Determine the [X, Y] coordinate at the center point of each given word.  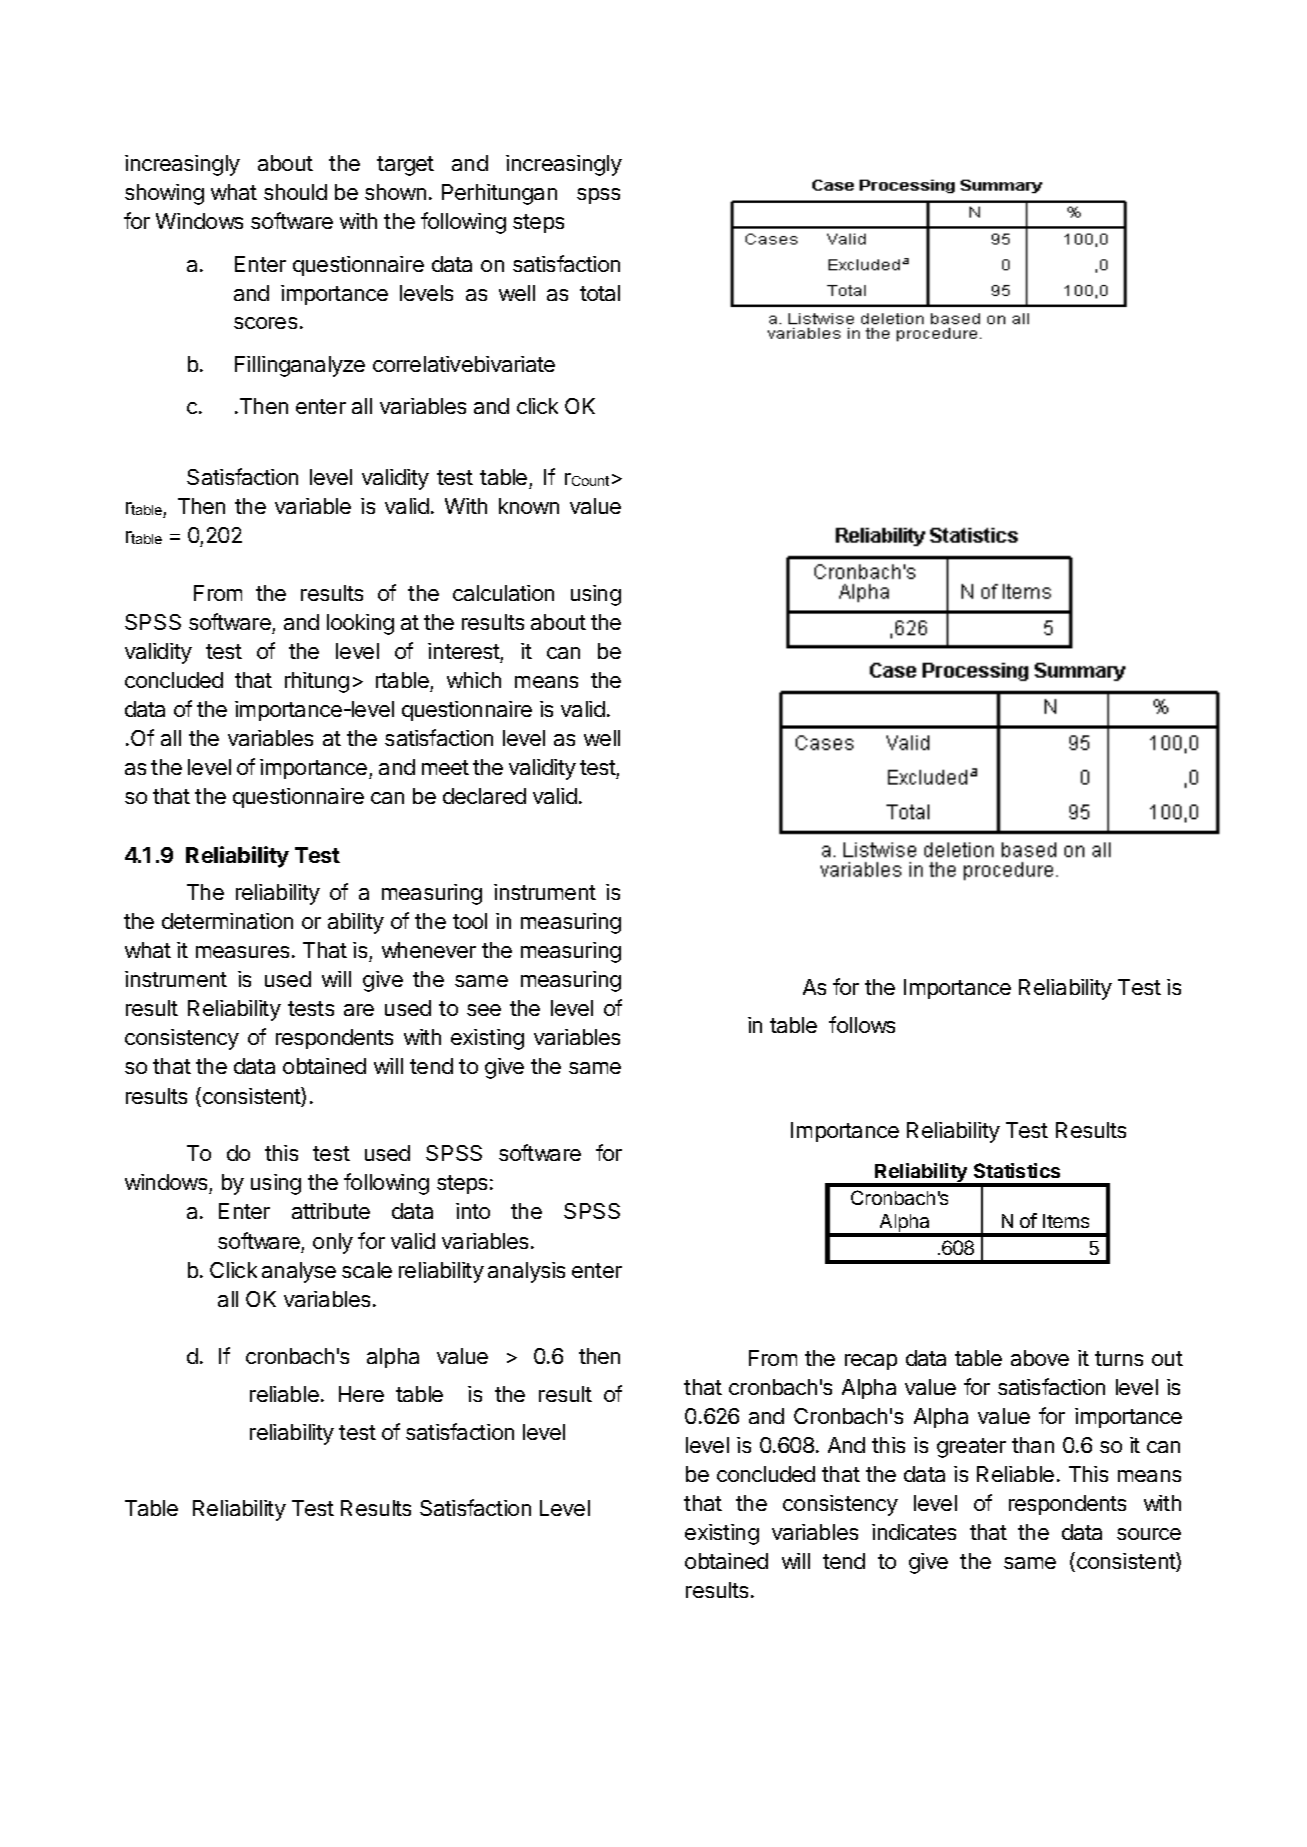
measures [242, 952]
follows [862, 1024]
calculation [503, 593]
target [405, 166]
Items [1066, 1221]
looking [360, 624]
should [295, 192]
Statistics [1017, 1170]
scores [265, 323]
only [333, 1243]
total [600, 293]
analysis [526, 1272]
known [529, 506]
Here [361, 1394]
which [474, 680]
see [484, 1010]
